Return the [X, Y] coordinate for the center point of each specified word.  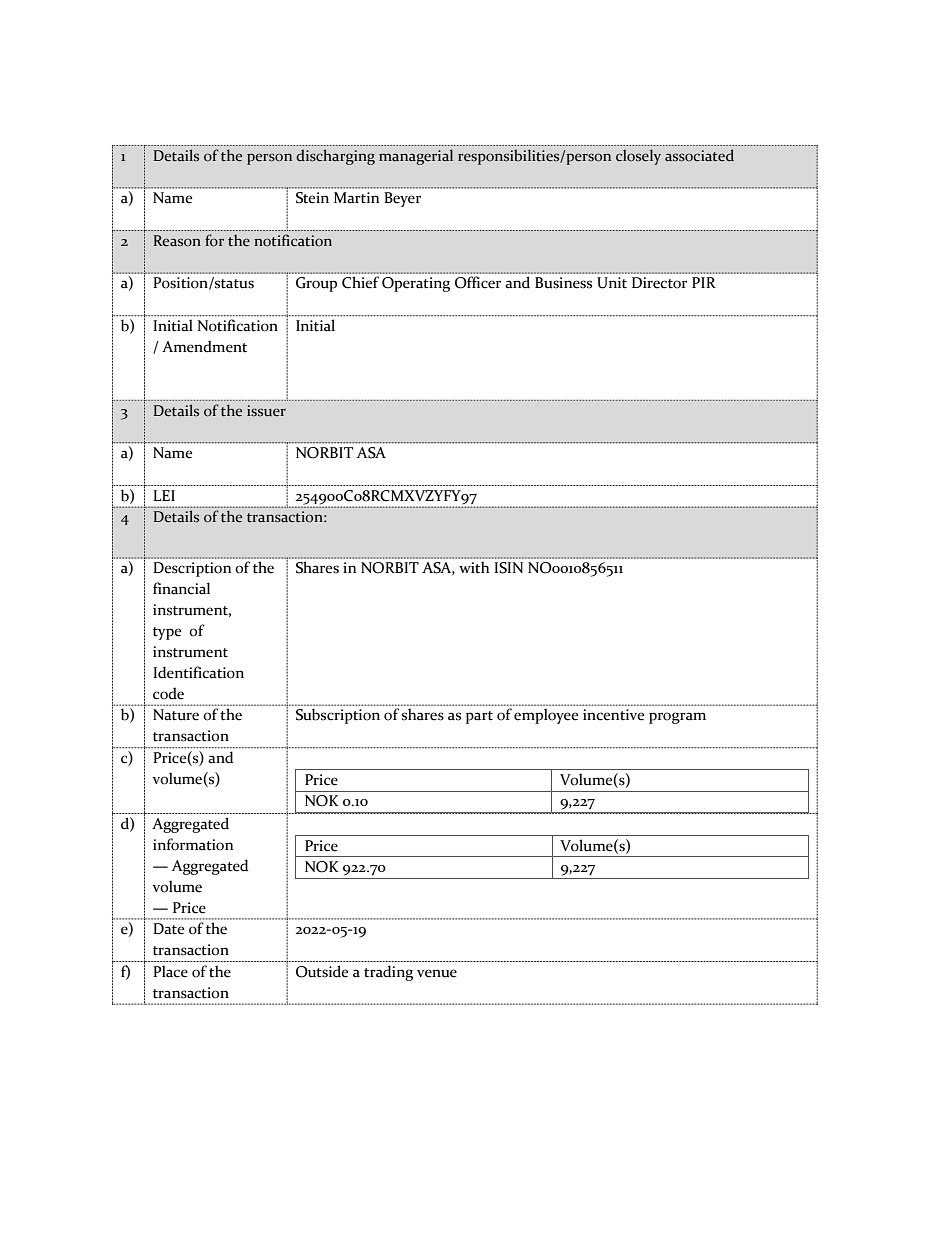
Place [170, 971]
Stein [312, 198]
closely [638, 157]
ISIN [508, 568]
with [474, 567]
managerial [416, 157]
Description [192, 569]
